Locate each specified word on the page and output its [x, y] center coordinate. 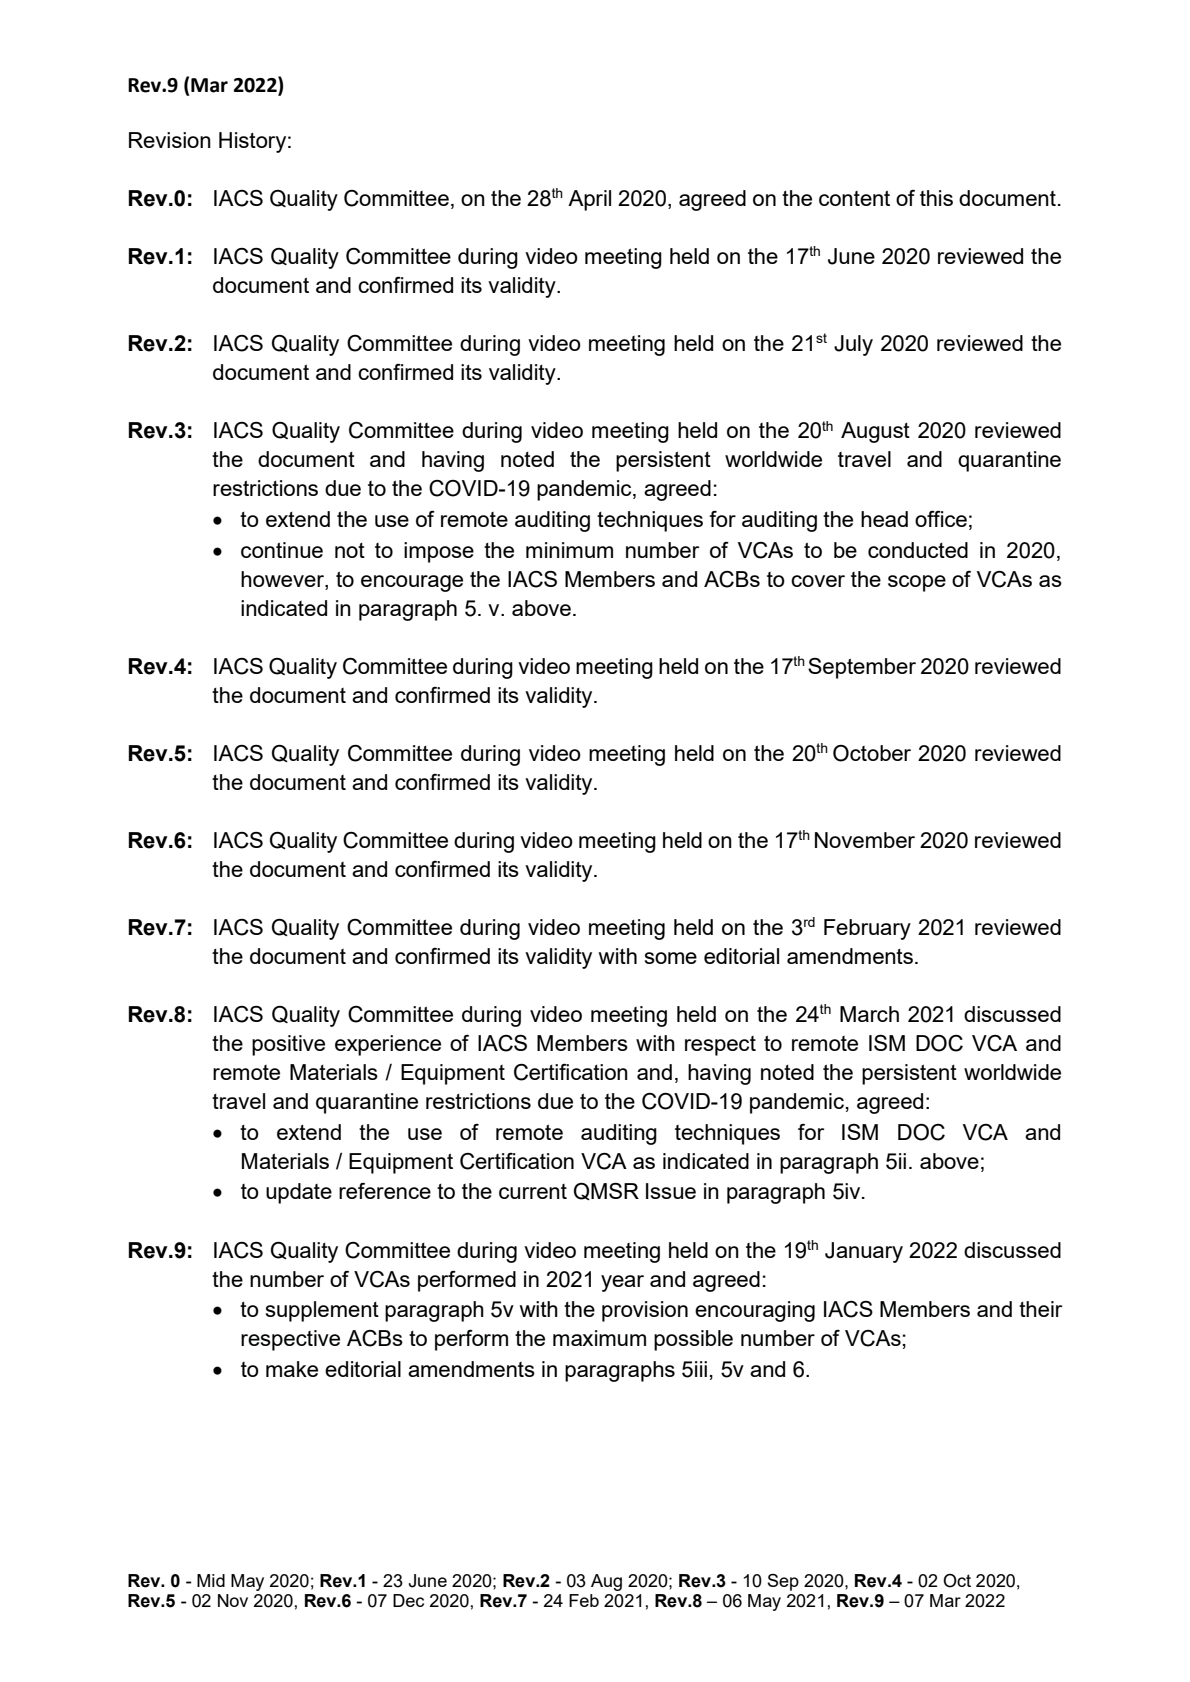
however [283, 579]
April [589, 200]
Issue [671, 1191]
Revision [170, 140]
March [869, 1014]
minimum [569, 550]
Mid [211, 1580]
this [936, 198]
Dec [408, 1600]
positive [288, 1045]
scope [917, 583]
